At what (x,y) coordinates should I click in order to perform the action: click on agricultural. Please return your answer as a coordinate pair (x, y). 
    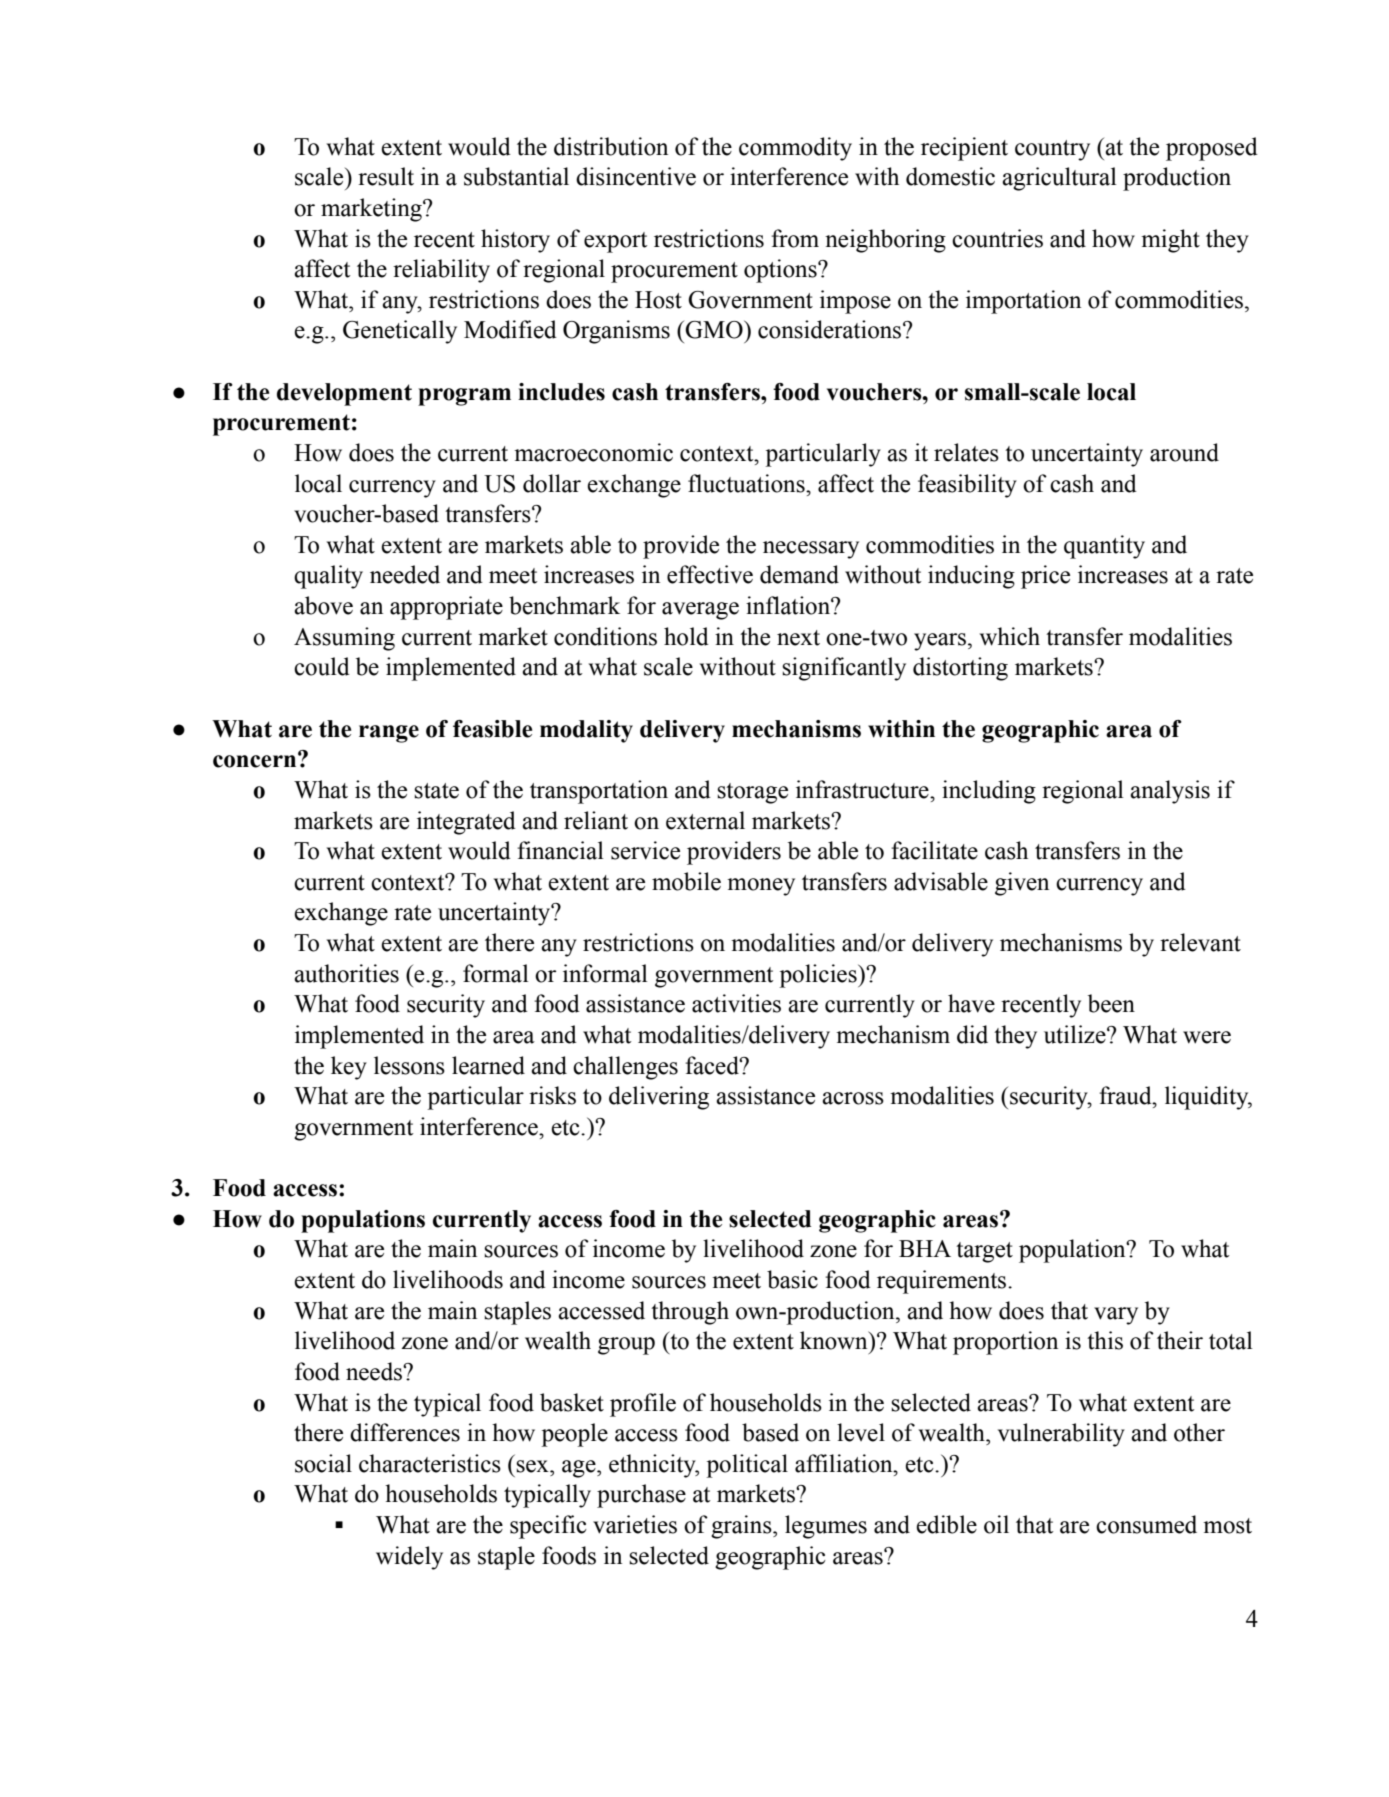
    Looking at the image, I should click on (1059, 179).
